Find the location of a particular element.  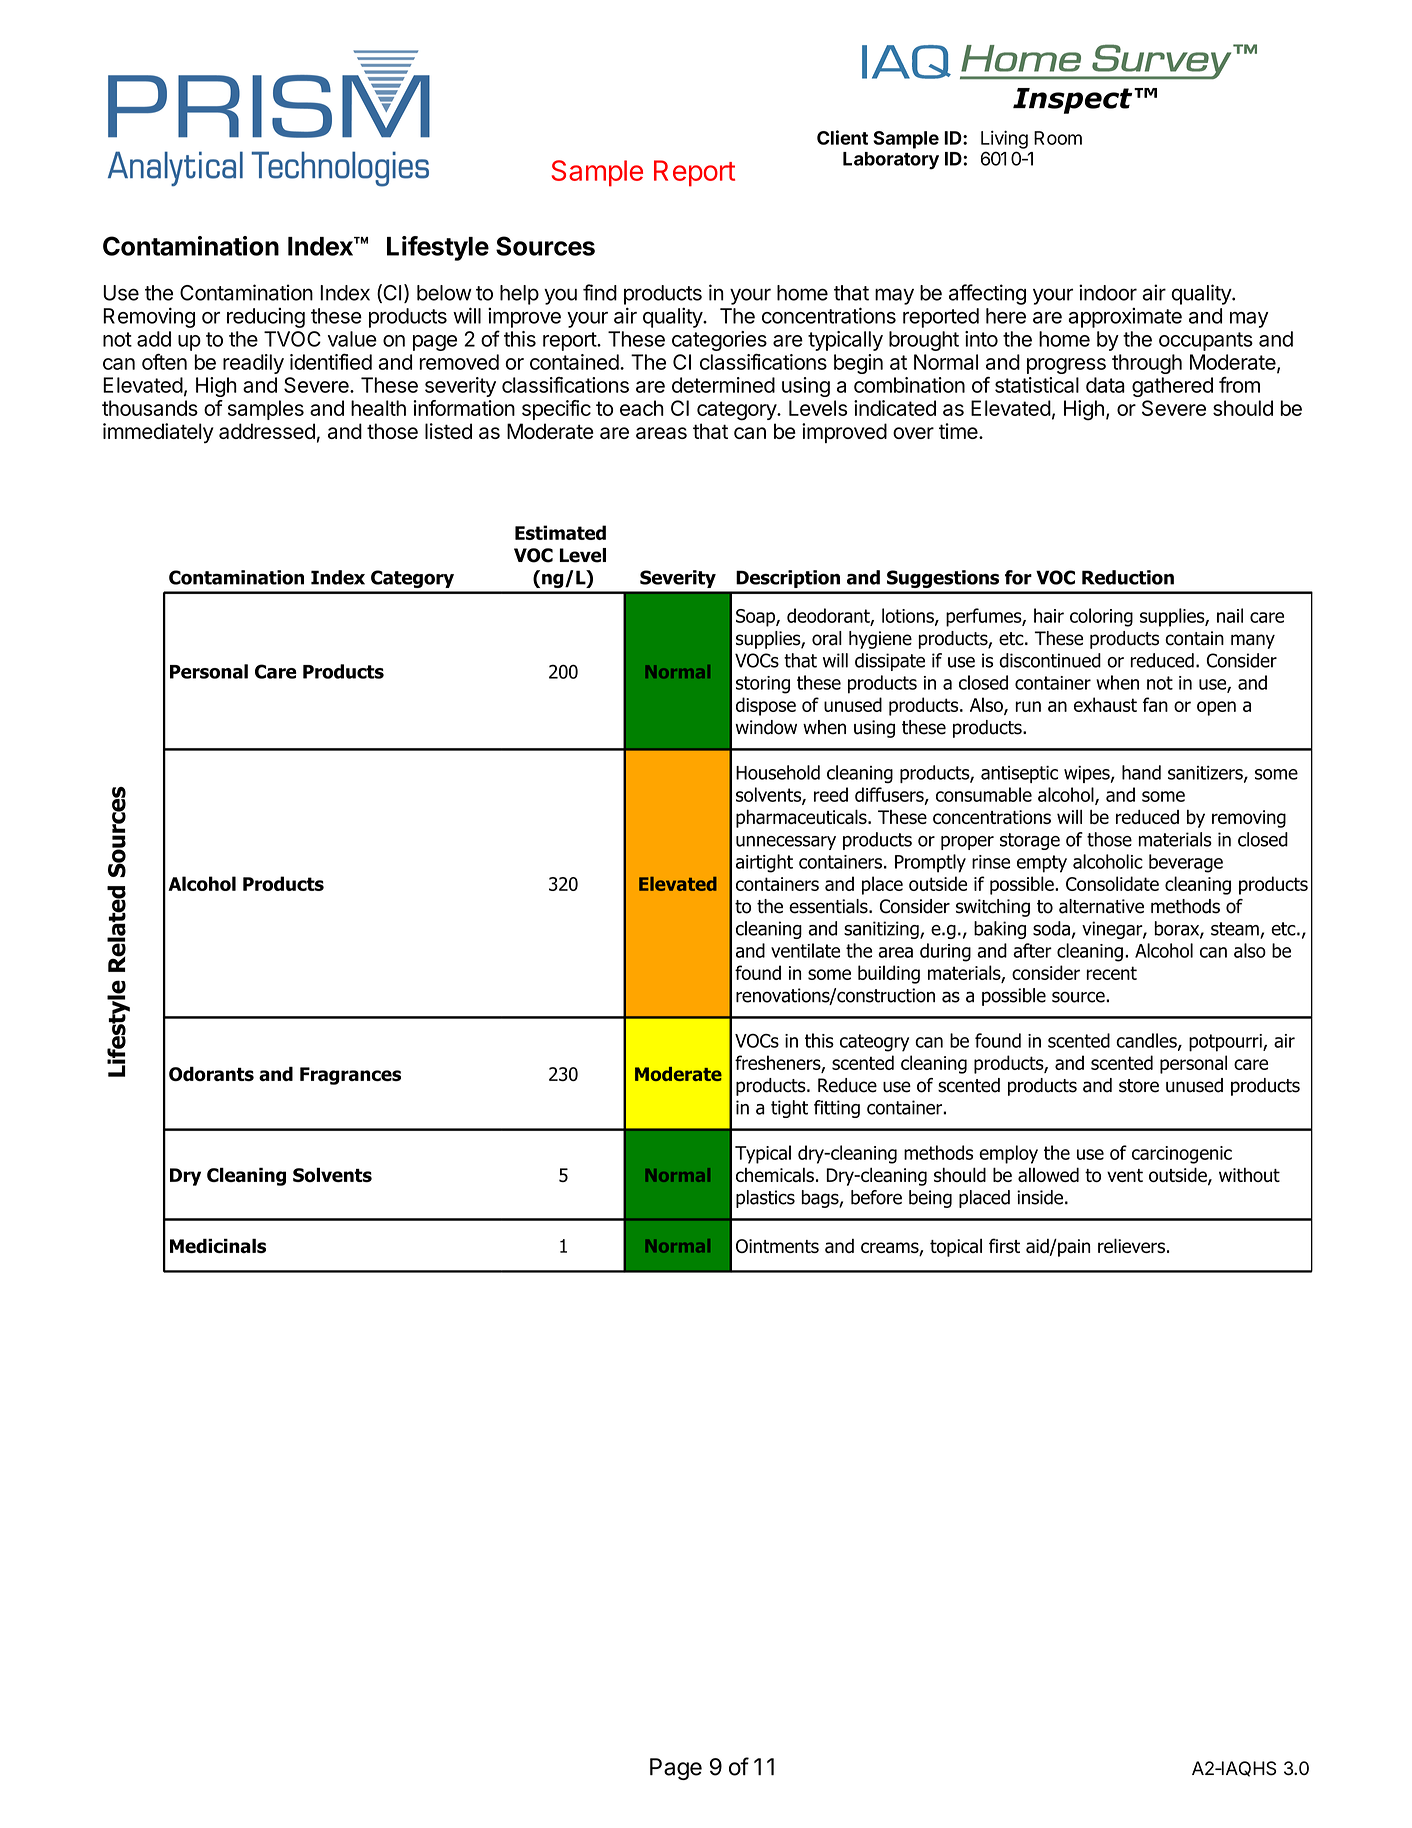

Estimated is located at coordinates (560, 532).
